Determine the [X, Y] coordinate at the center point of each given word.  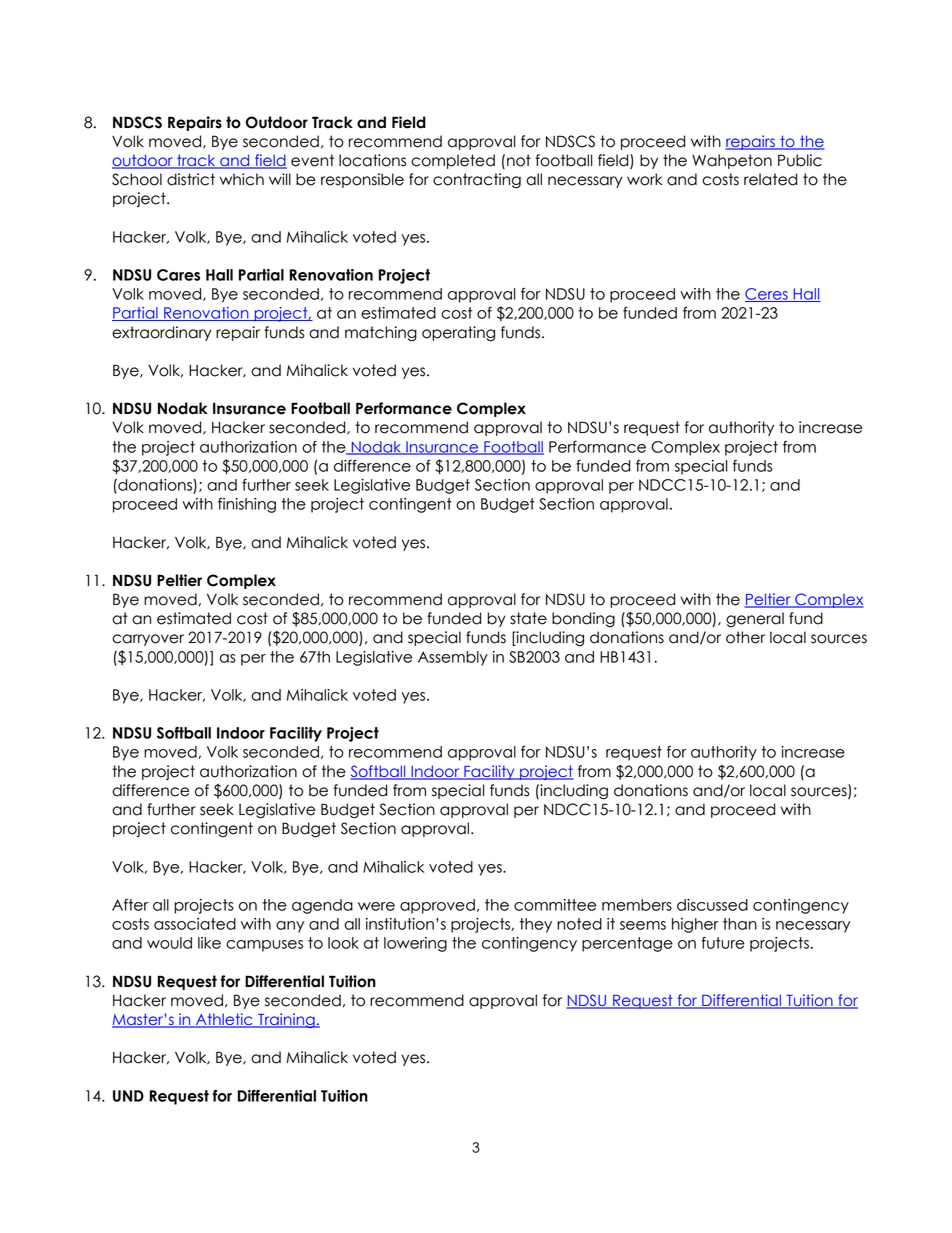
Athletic [224, 1020]
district [191, 179]
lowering [415, 944]
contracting [477, 181]
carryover [148, 640]
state [528, 618]
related [770, 179]
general [755, 620]
